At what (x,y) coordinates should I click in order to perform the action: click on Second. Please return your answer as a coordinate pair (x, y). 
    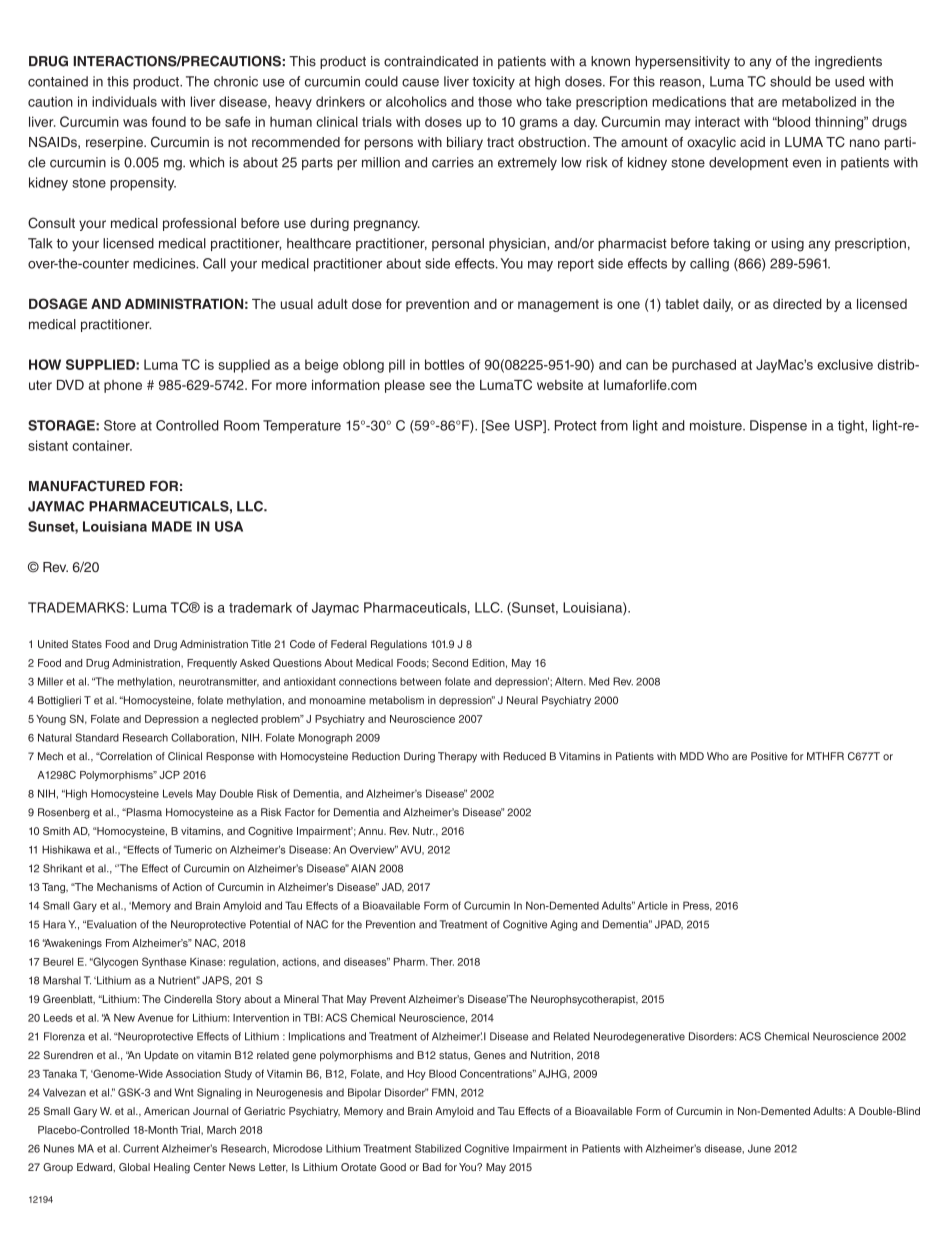
    Looking at the image, I should click on (450, 662).
